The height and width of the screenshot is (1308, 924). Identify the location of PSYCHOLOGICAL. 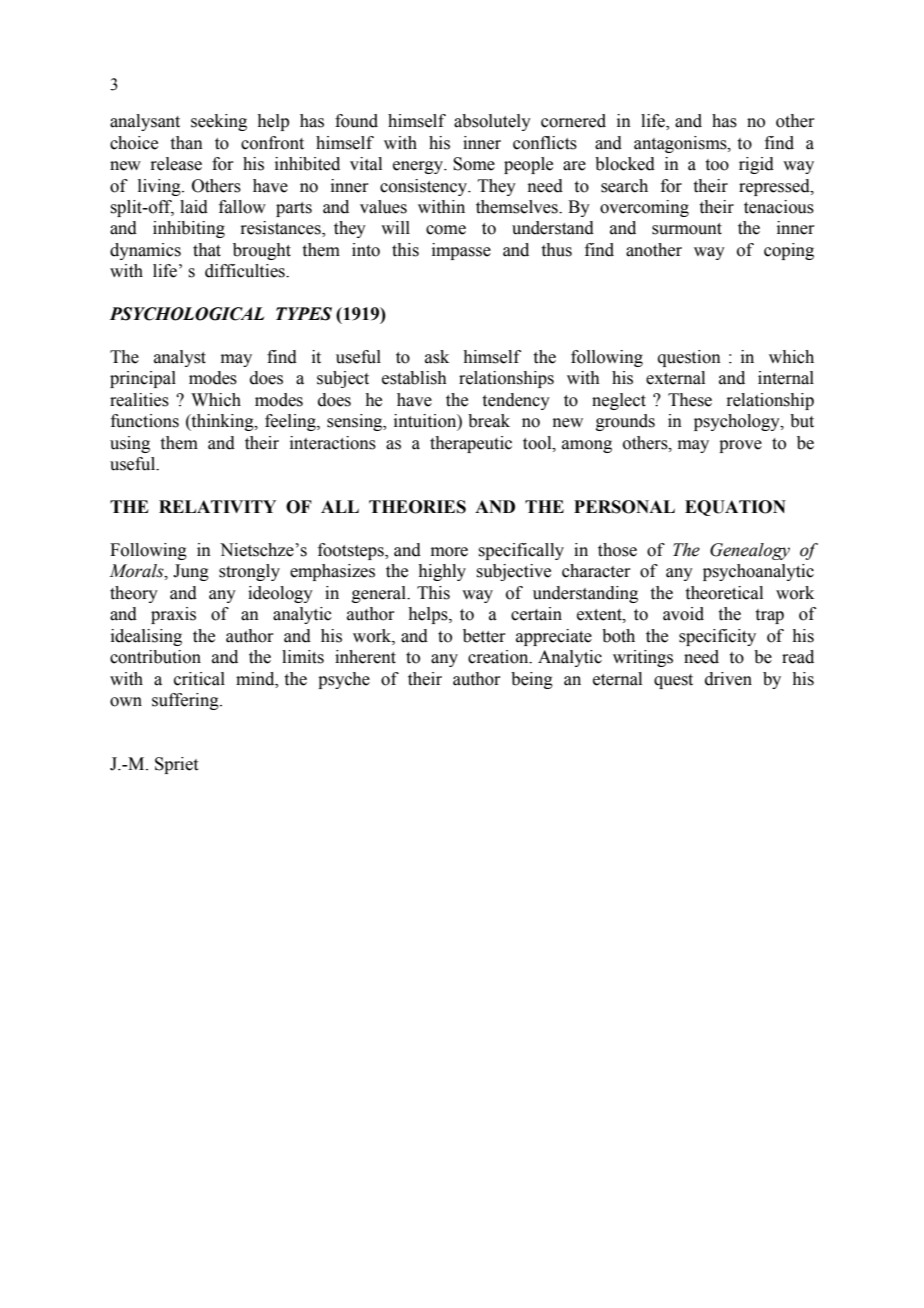
(187, 314).
